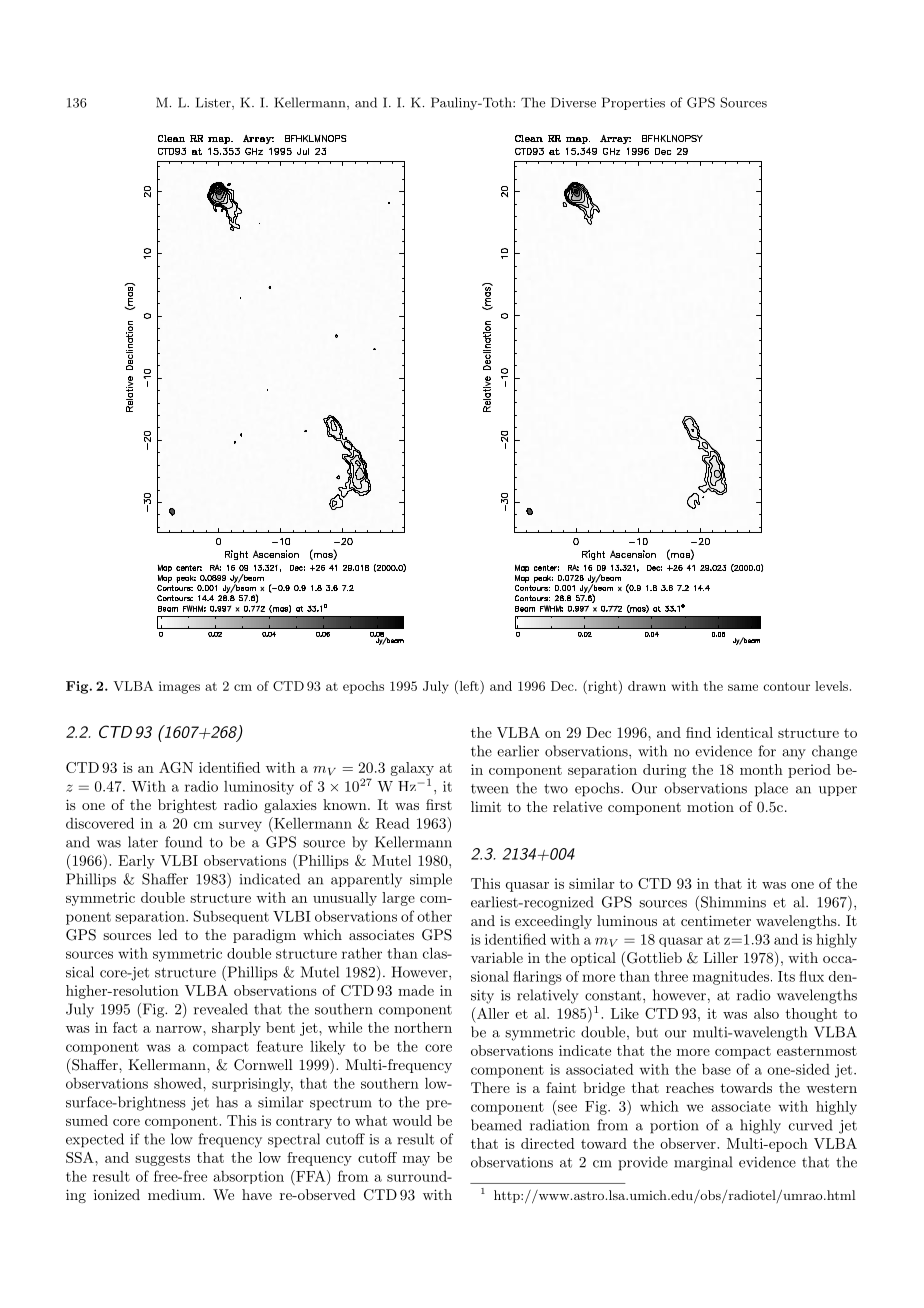 Image resolution: width=924 pixels, height=1308 pixels. I want to click on left, so click(469, 685).
